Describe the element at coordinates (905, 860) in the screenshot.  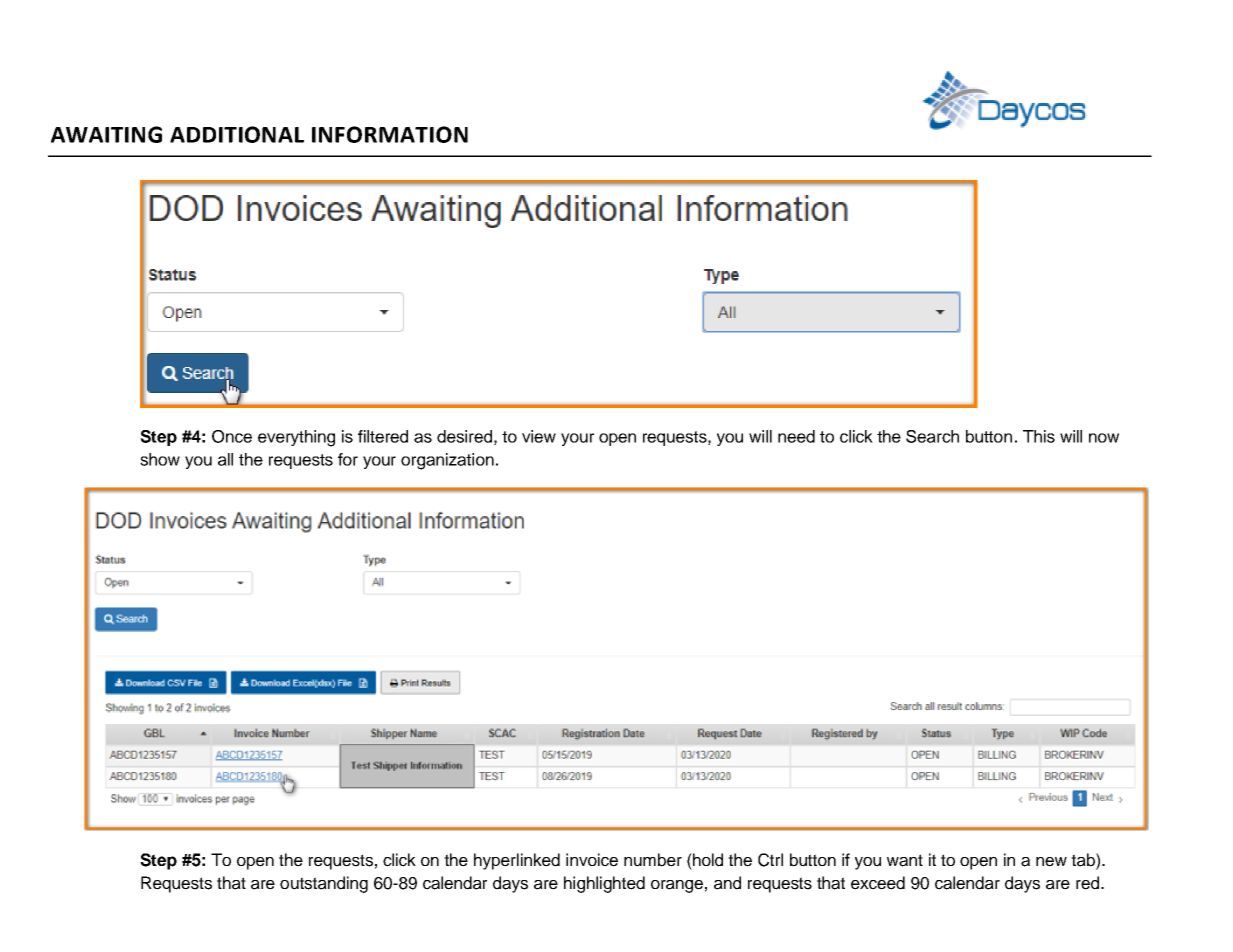
I see `want` at that location.
